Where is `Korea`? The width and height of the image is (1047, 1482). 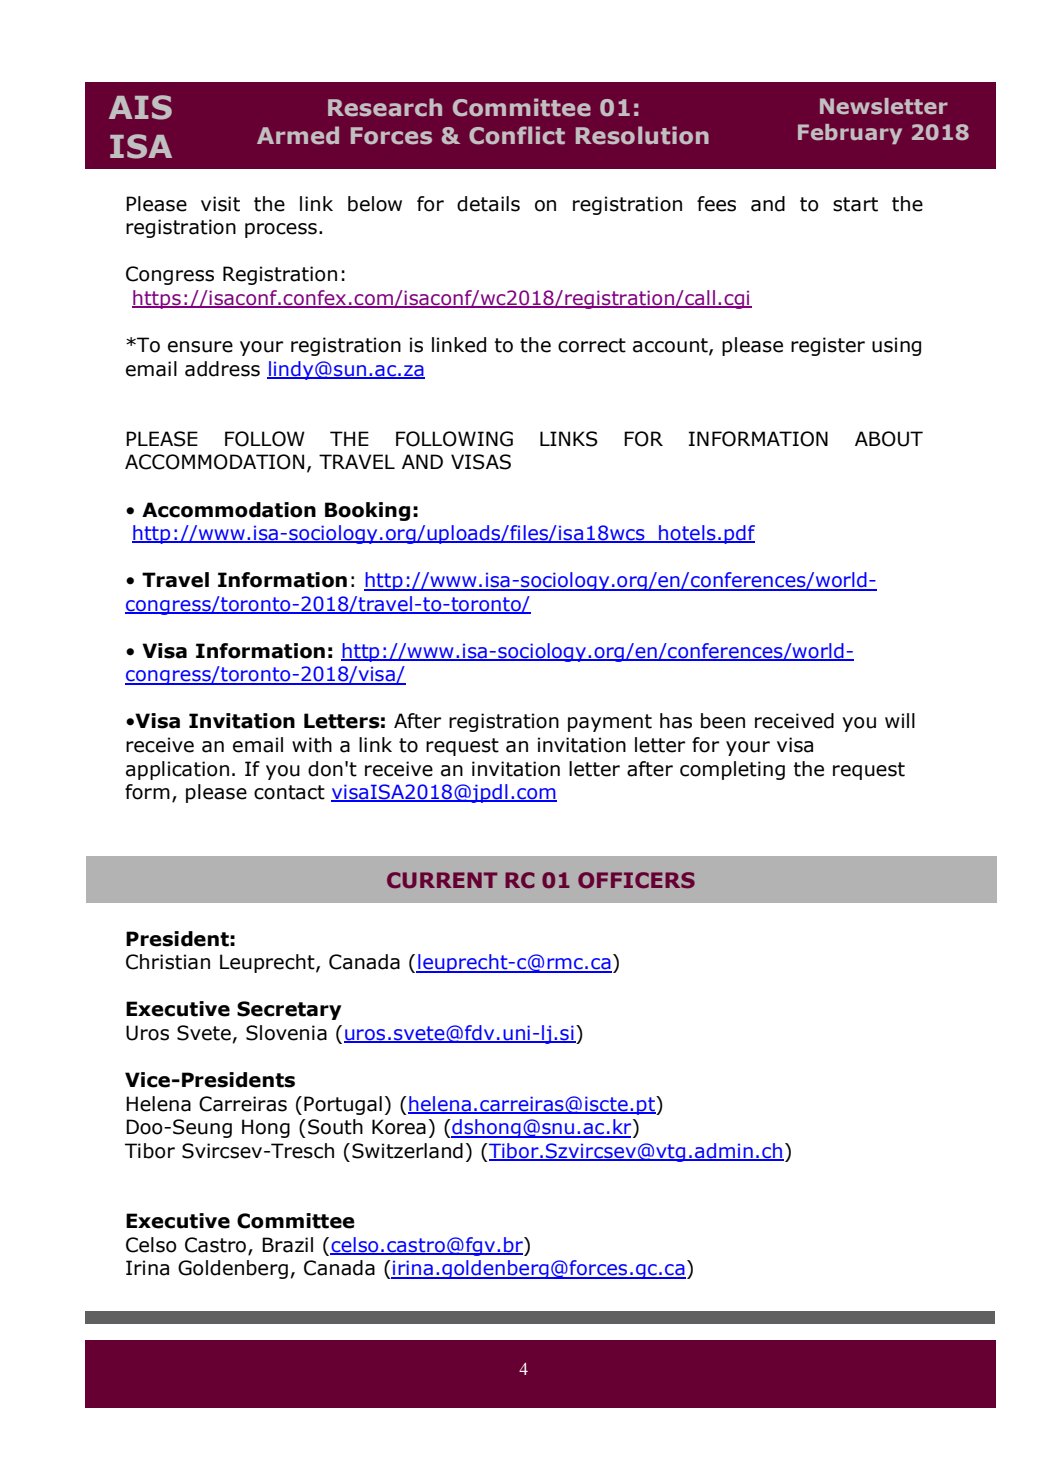 Korea is located at coordinates (399, 1127).
